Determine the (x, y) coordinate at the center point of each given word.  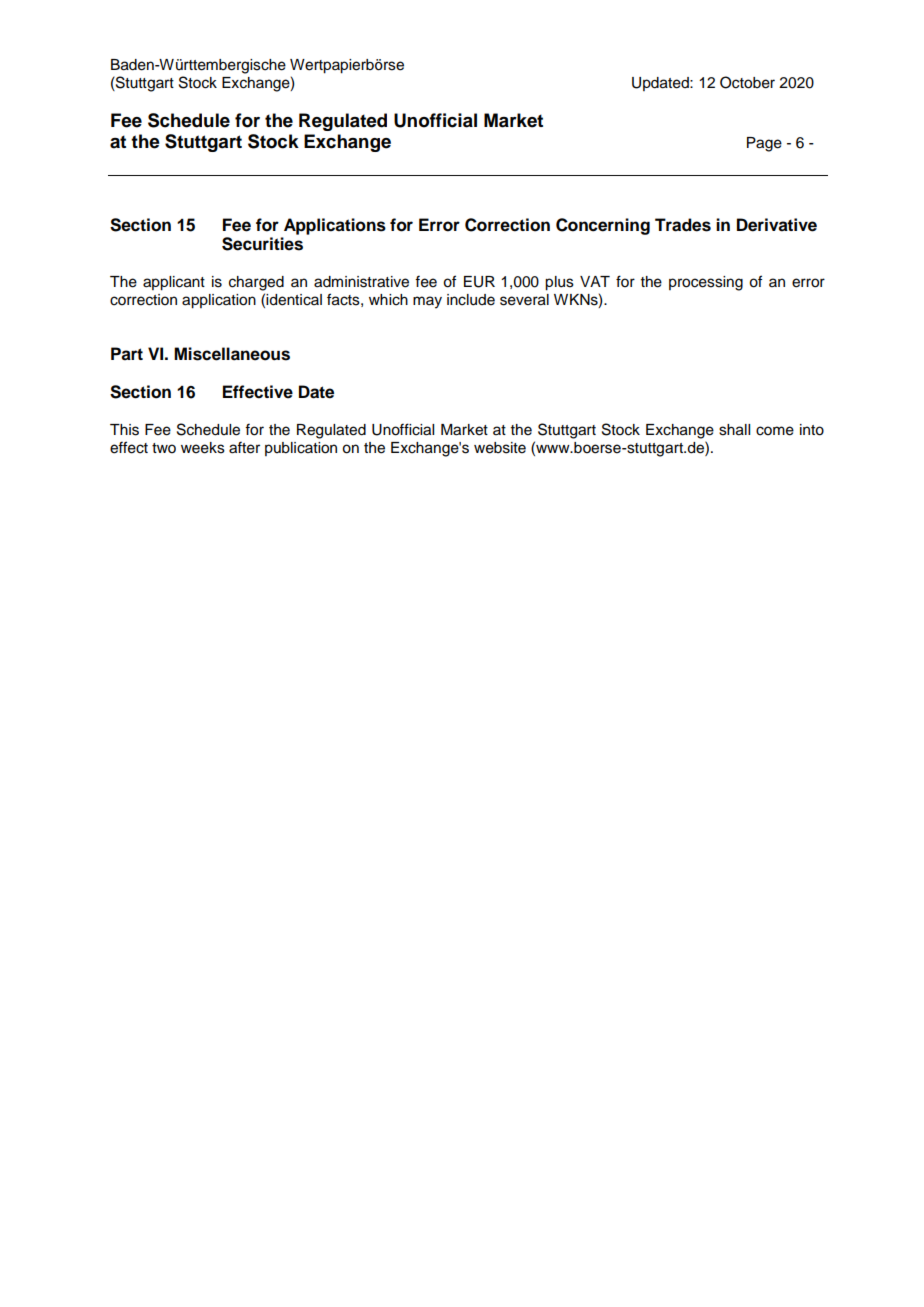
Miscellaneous (232, 354)
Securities (262, 244)
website (500, 448)
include (471, 300)
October (747, 82)
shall (734, 430)
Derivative (777, 225)
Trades (683, 225)
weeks (203, 448)
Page (764, 144)
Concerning (603, 226)
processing (706, 283)
